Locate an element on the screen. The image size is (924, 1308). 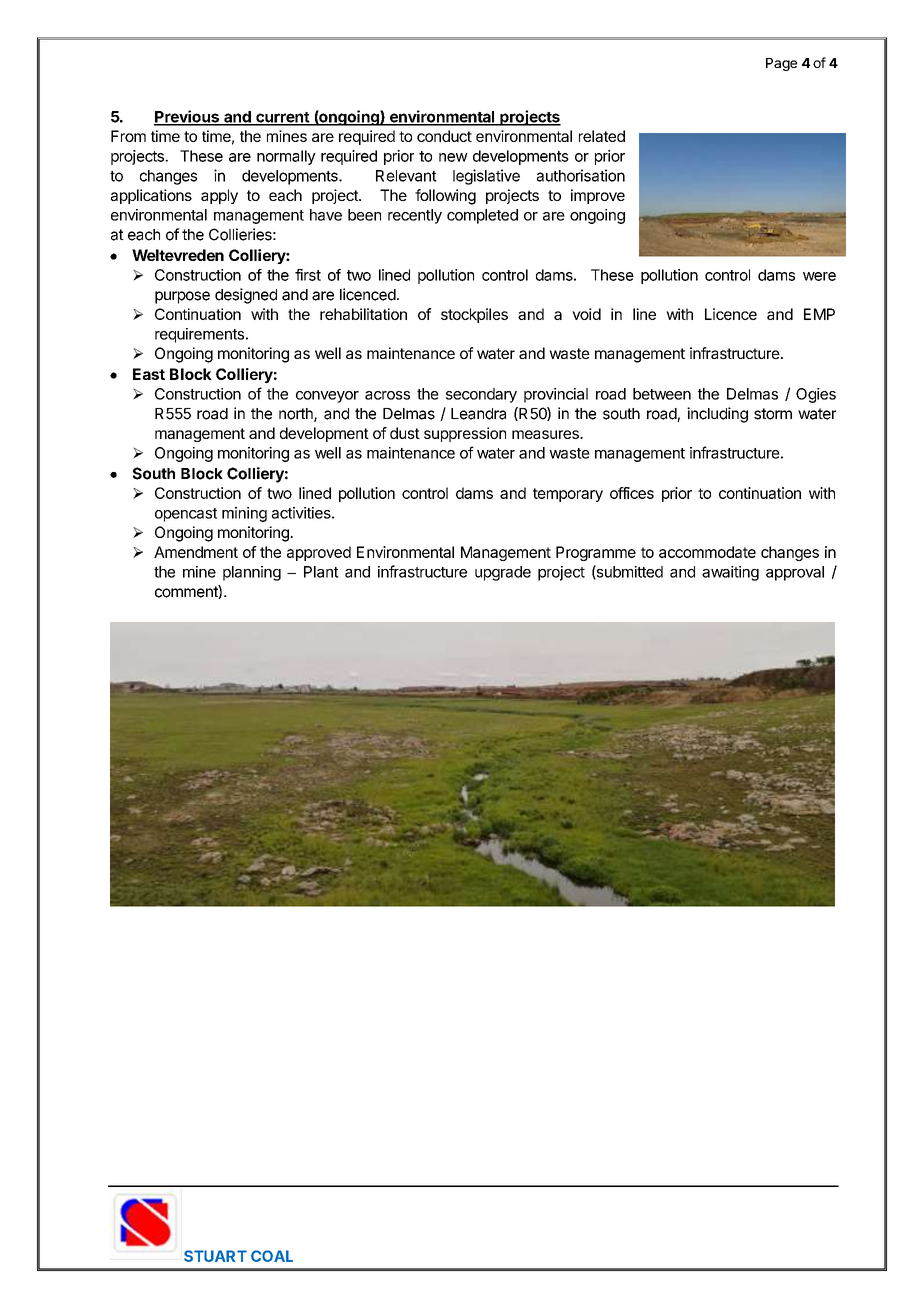
Page is located at coordinates (781, 64).
